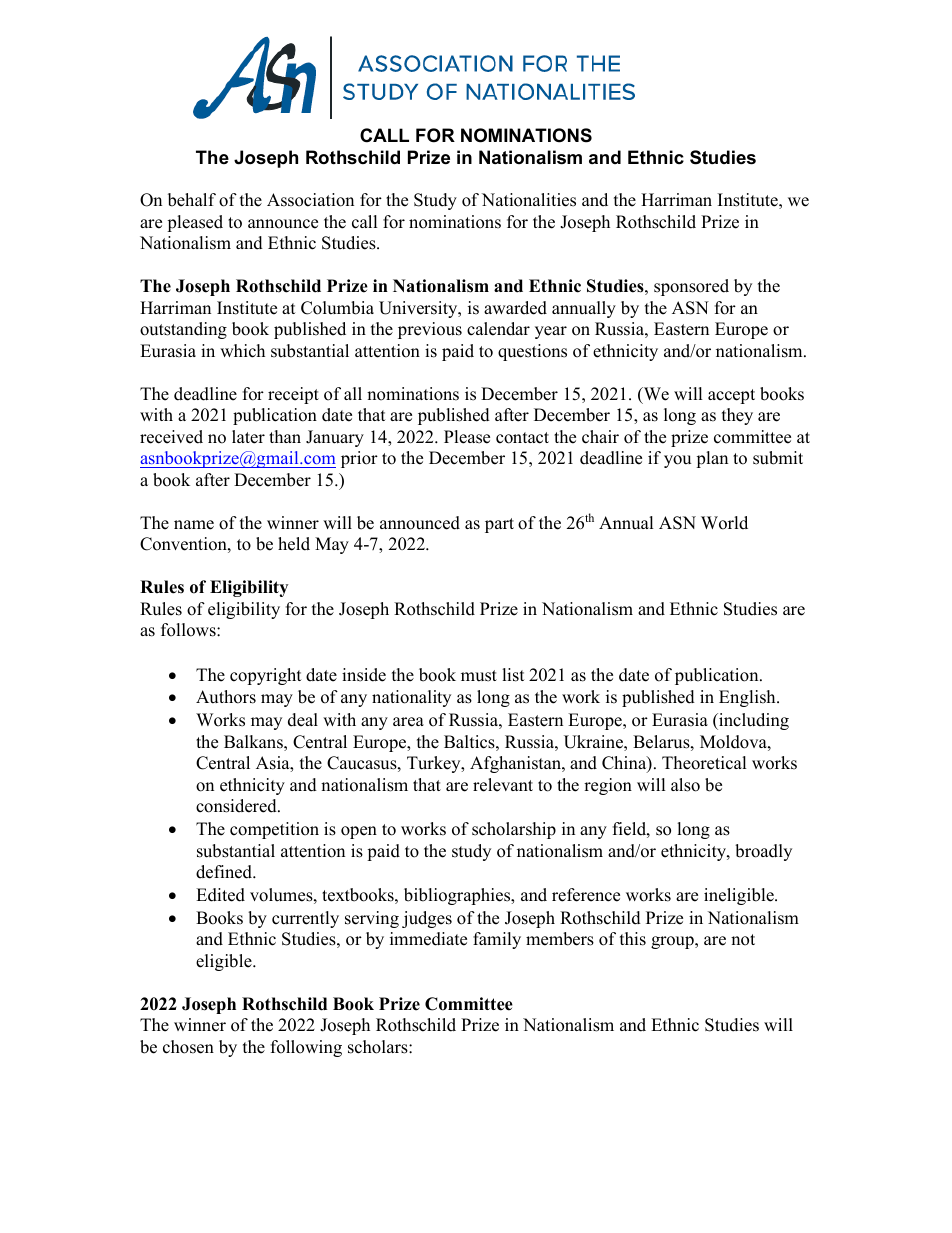 This image has width=952, height=1233. What do you see at coordinates (497, 940) in the image?
I see `family` at bounding box center [497, 940].
